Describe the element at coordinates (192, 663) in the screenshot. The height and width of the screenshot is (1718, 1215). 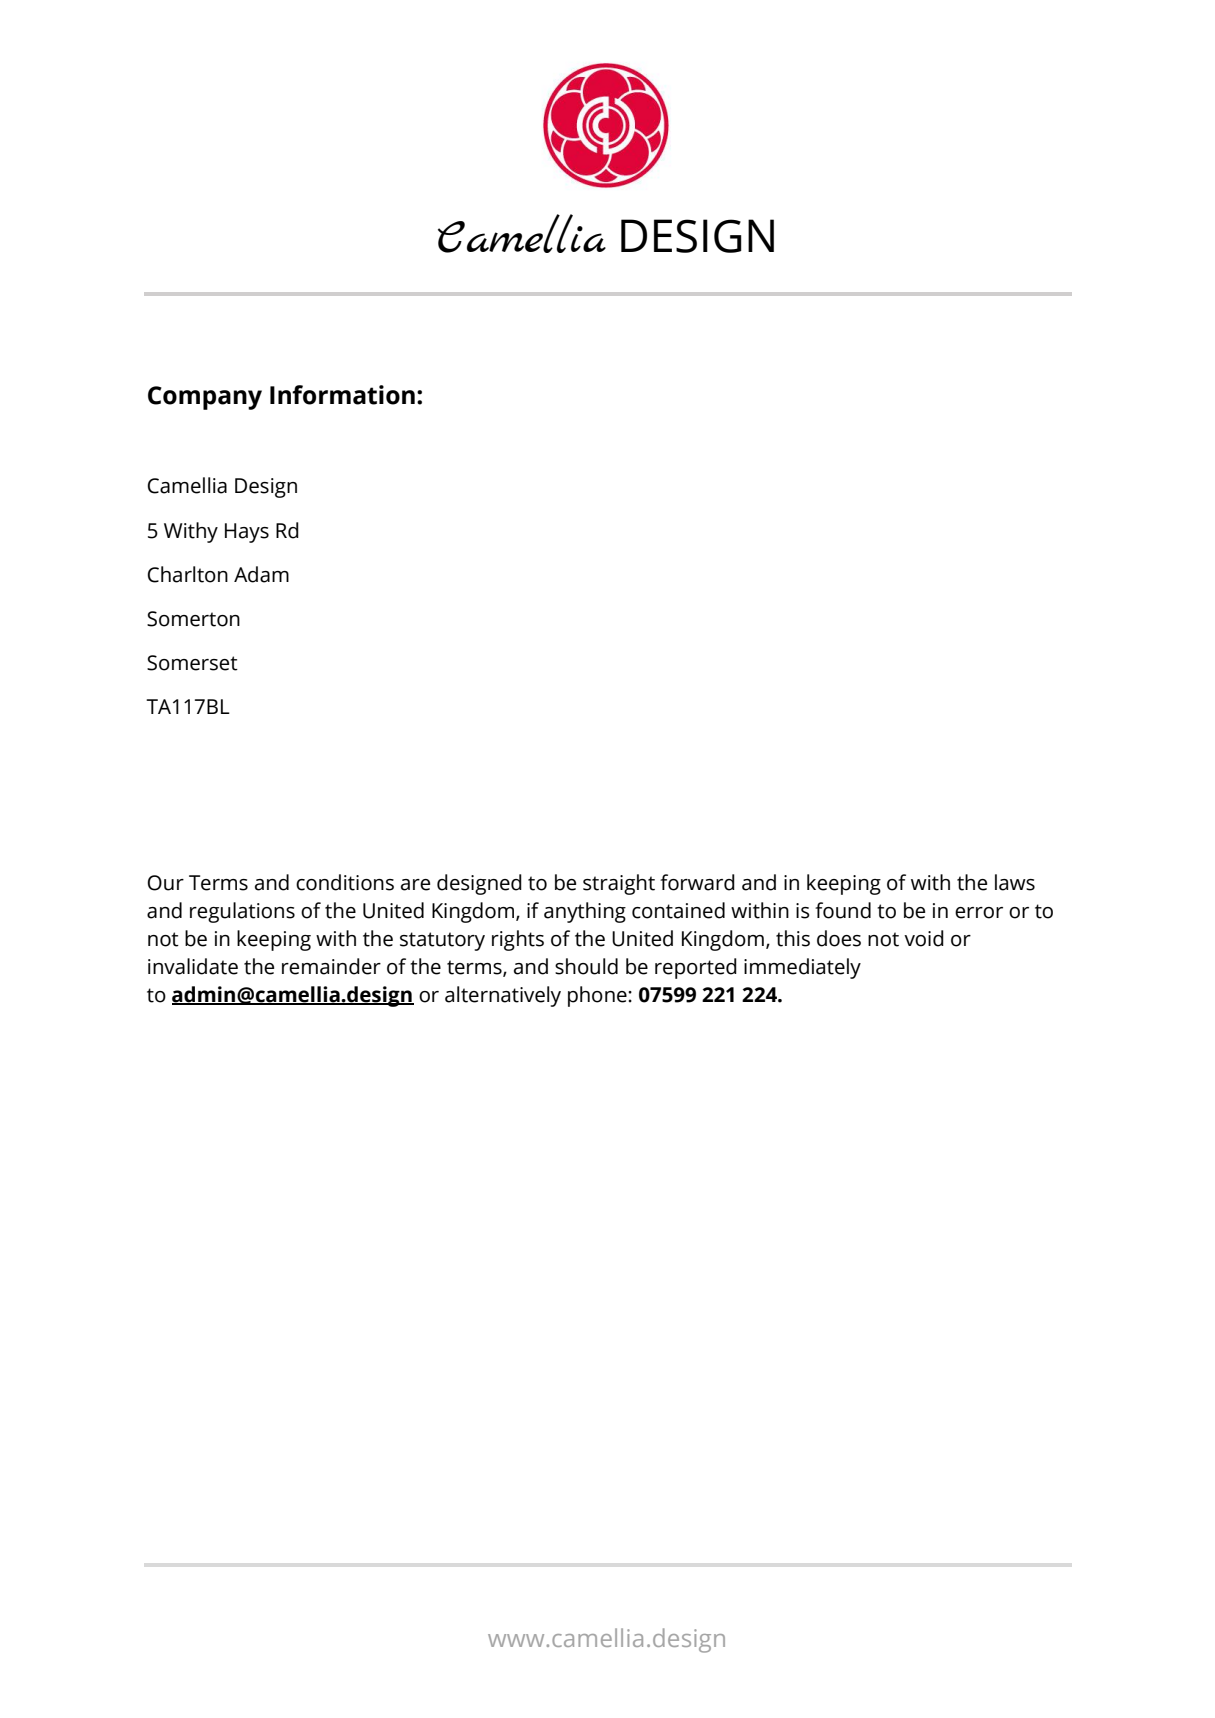
I see `Somerset` at that location.
